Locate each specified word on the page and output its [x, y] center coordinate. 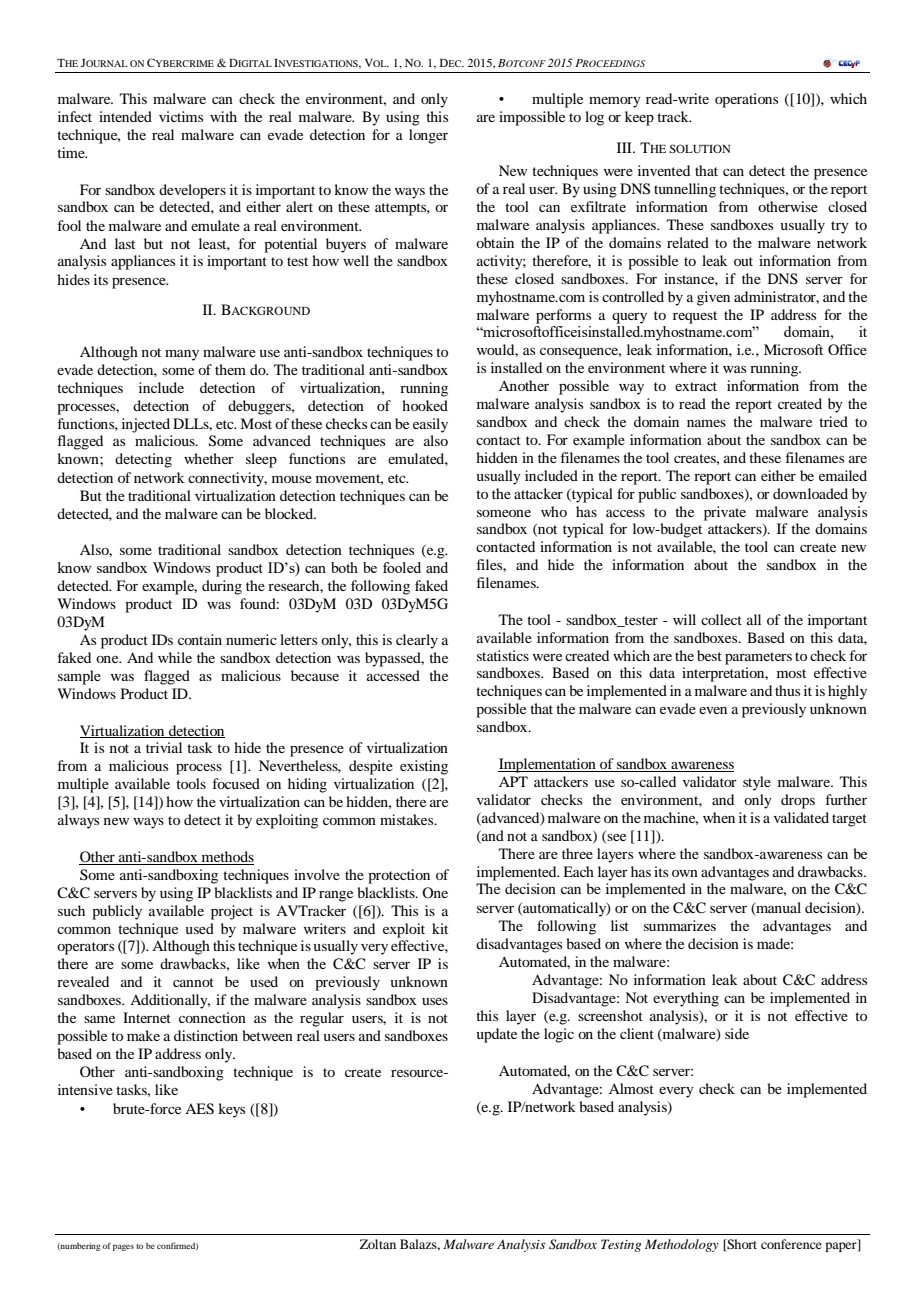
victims [181, 116]
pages [123, 1247]
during [222, 587]
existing [424, 767]
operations [746, 100]
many [182, 355]
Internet [147, 1017]
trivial [164, 747]
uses [435, 1001]
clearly [417, 641]
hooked [425, 405]
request [695, 317]
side [737, 1033]
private [725, 513]
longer [428, 136]
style [757, 783]
